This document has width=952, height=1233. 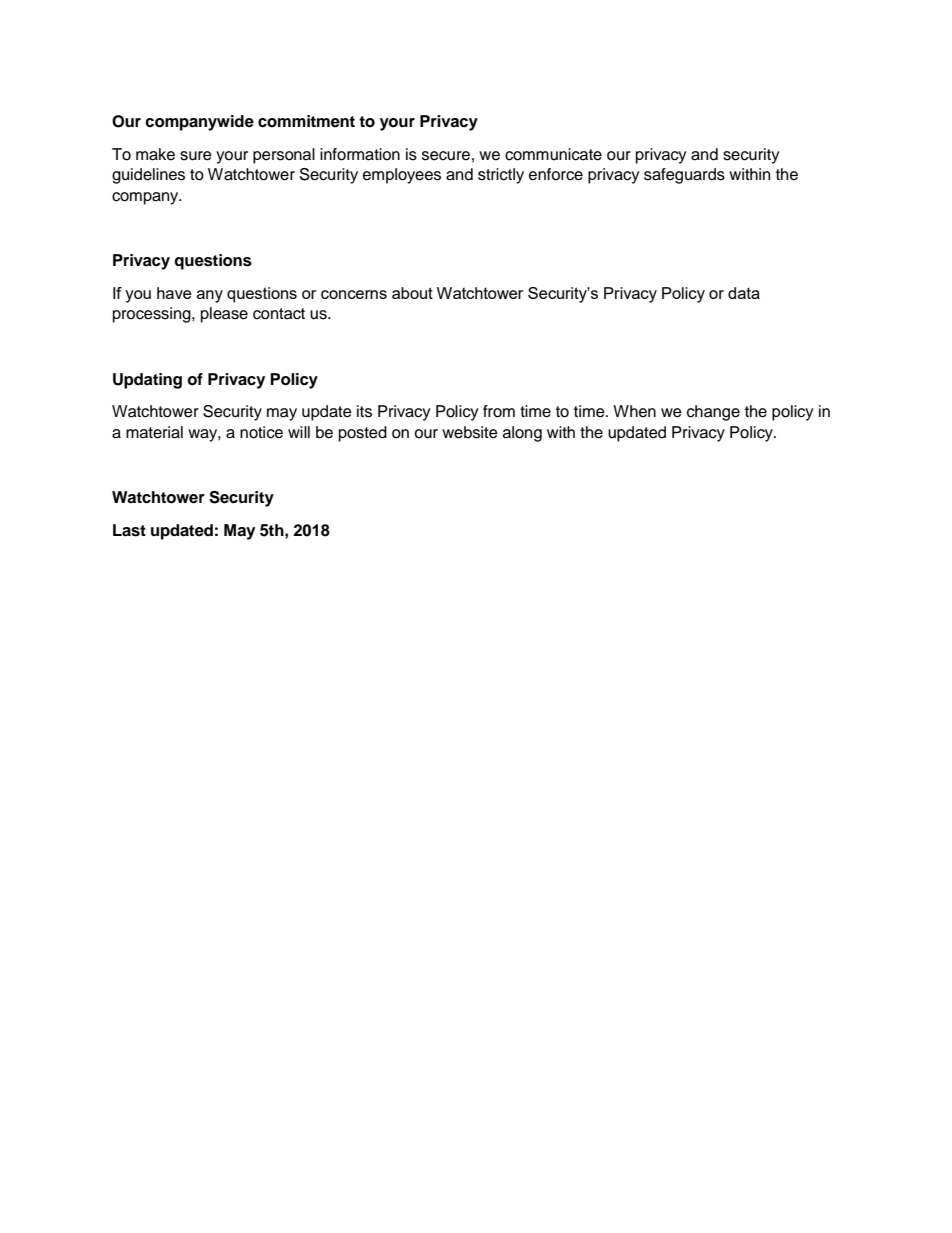 What do you see at coordinates (744, 293) in the document?
I see `data` at bounding box center [744, 293].
